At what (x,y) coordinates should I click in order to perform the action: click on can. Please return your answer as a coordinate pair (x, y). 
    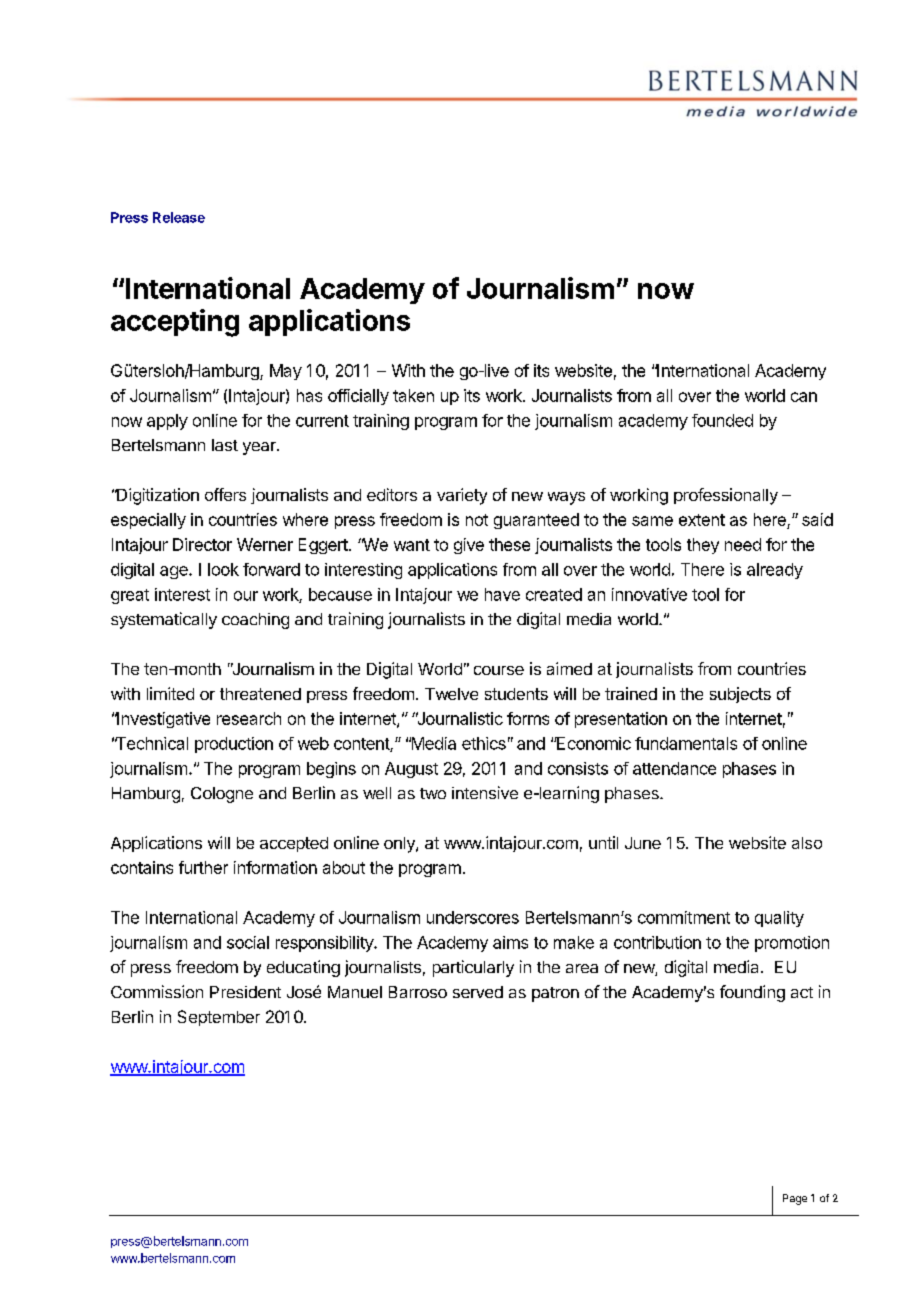
    Looking at the image, I should click on (804, 397).
